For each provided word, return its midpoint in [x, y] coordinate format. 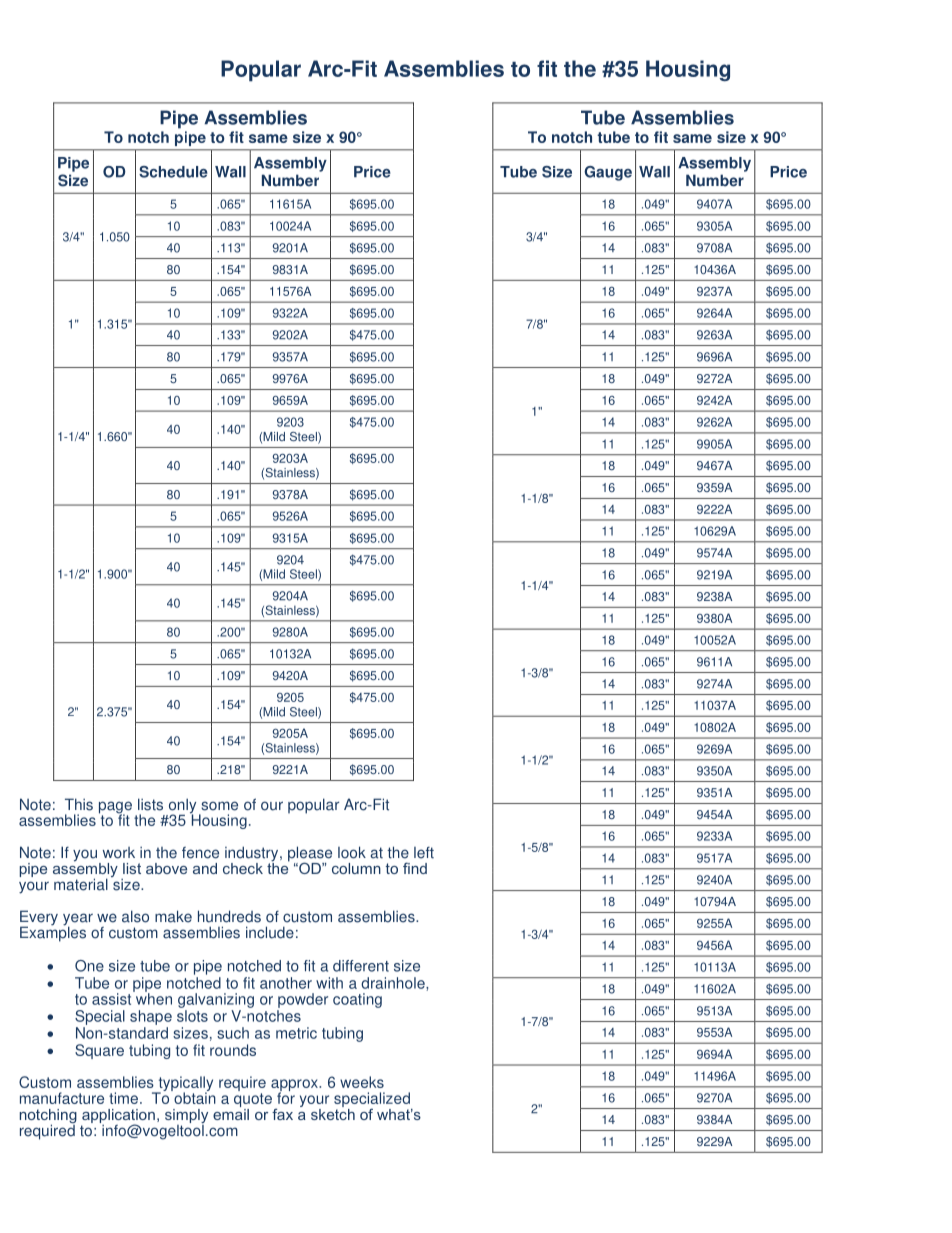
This [79, 804]
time [123, 1098]
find [415, 868]
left [424, 853]
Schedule [173, 172]
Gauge [608, 173]
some [219, 806]
